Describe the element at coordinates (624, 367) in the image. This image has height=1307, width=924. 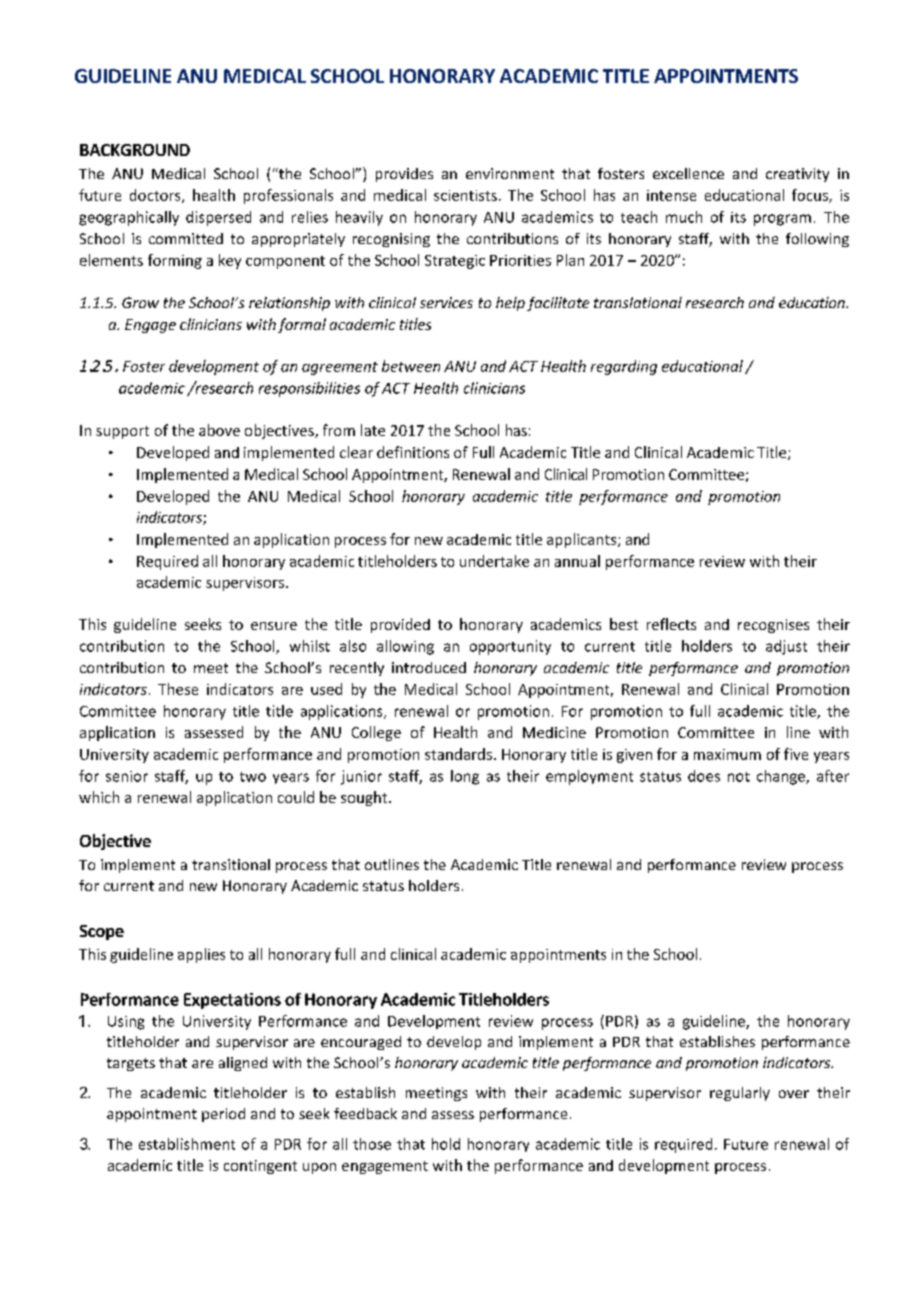
I see `regarding` at that location.
